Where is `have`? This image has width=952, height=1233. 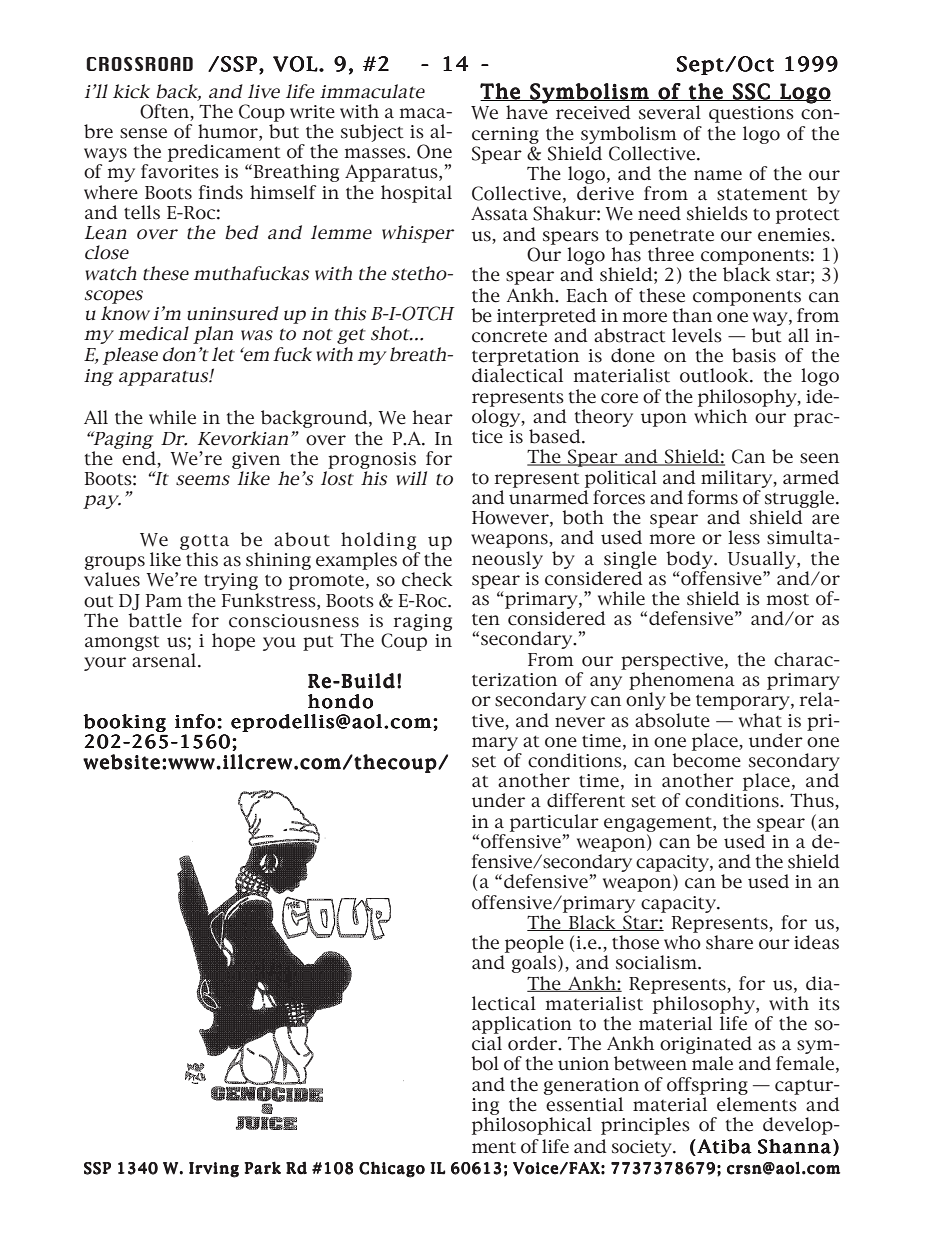
have is located at coordinates (527, 111).
